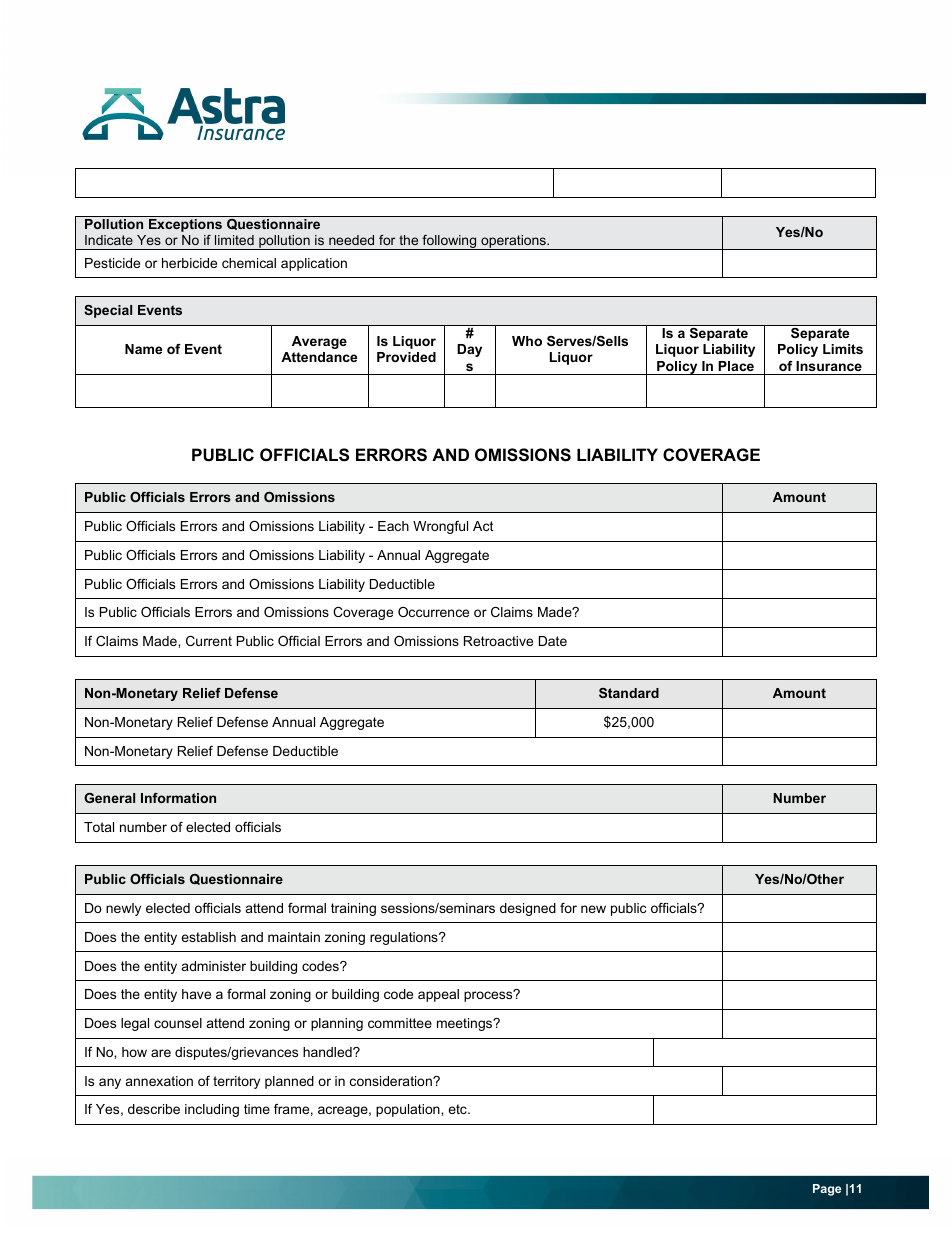 This image has width=952, height=1233. What do you see at coordinates (458, 1109) in the image?
I see `etc` at bounding box center [458, 1109].
